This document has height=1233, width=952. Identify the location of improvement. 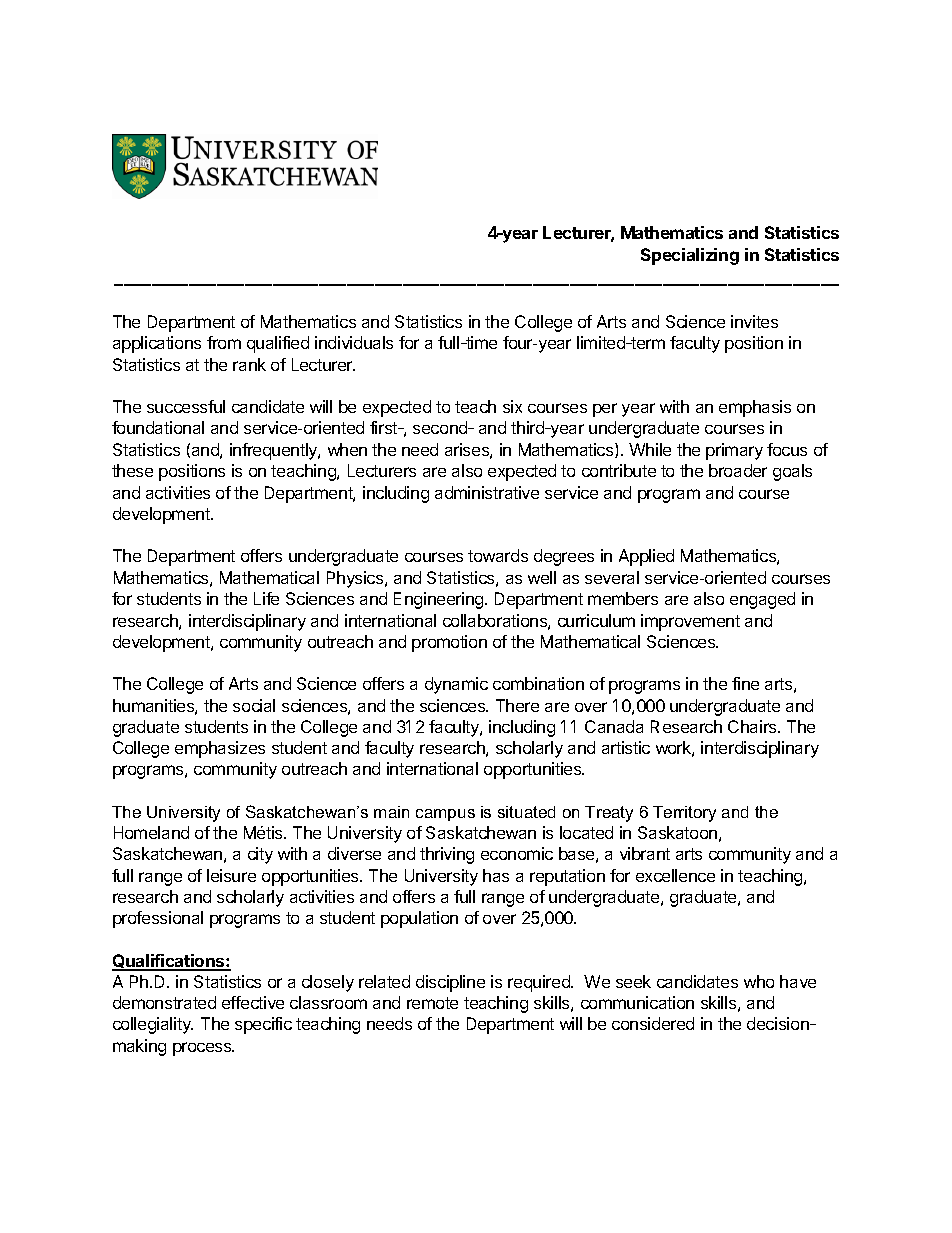
(690, 622).
